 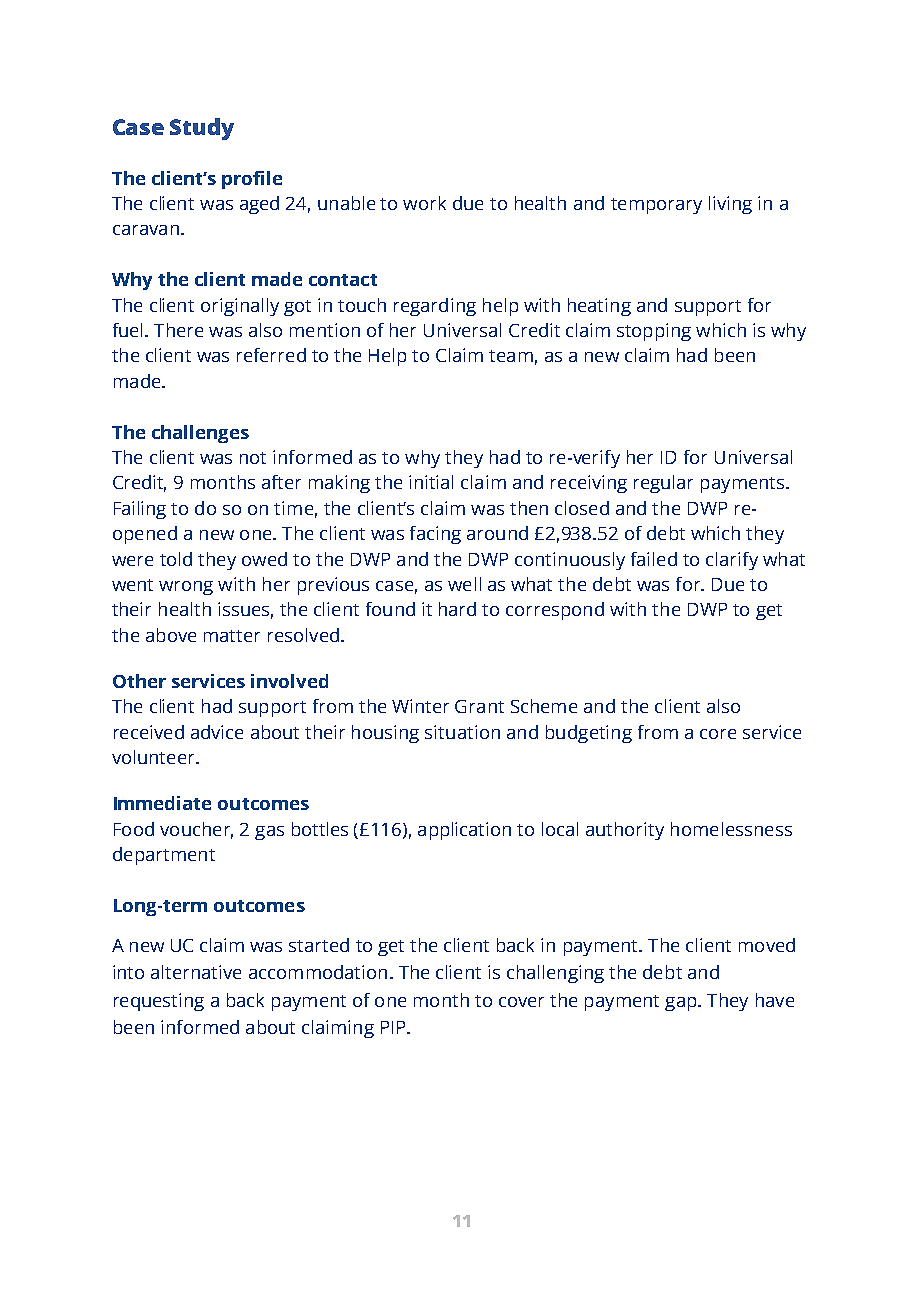 I want to click on advice, so click(x=217, y=732).
